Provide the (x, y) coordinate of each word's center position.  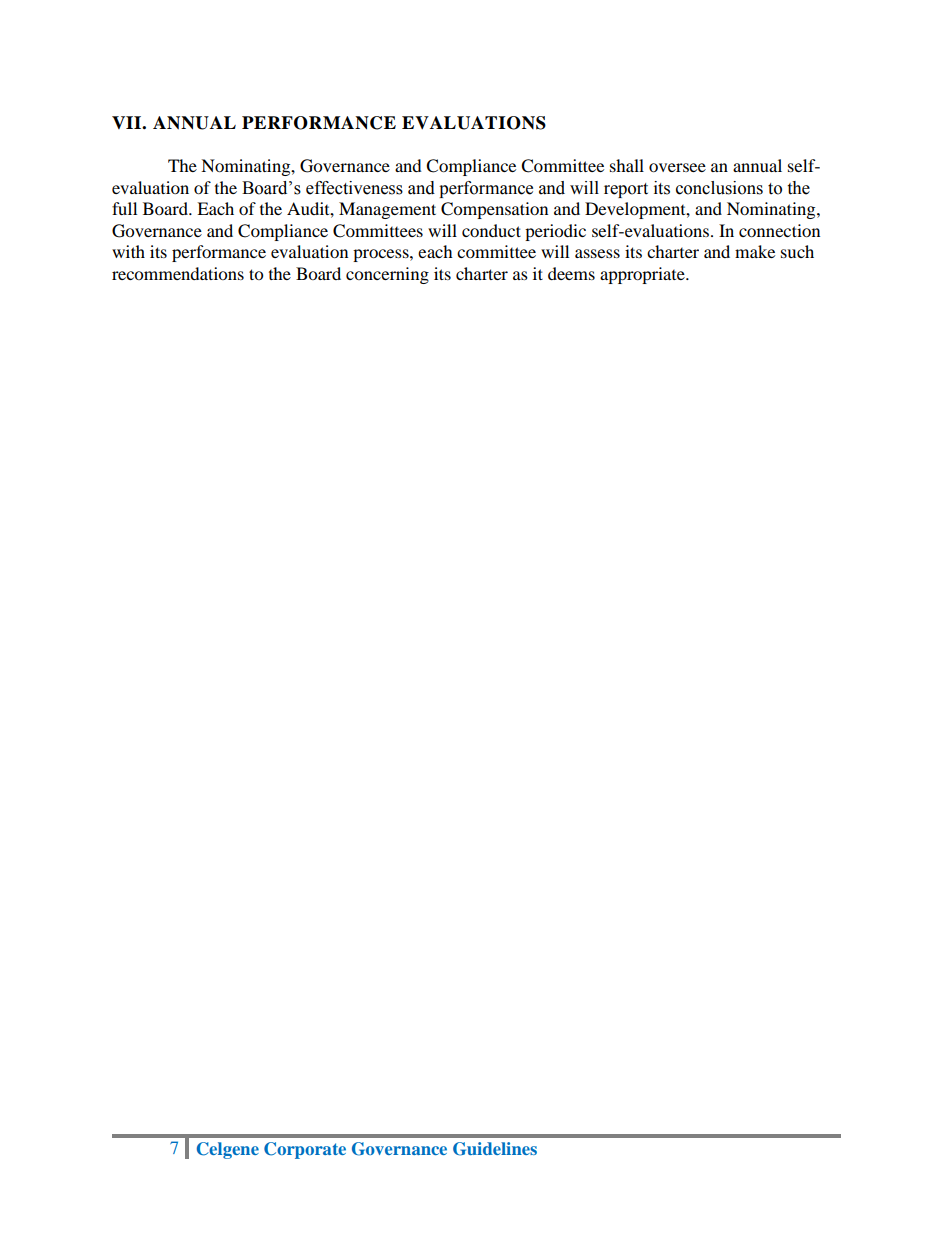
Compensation (494, 210)
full (124, 208)
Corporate (305, 1150)
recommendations (178, 273)
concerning (387, 275)
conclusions (719, 188)
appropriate (643, 275)
